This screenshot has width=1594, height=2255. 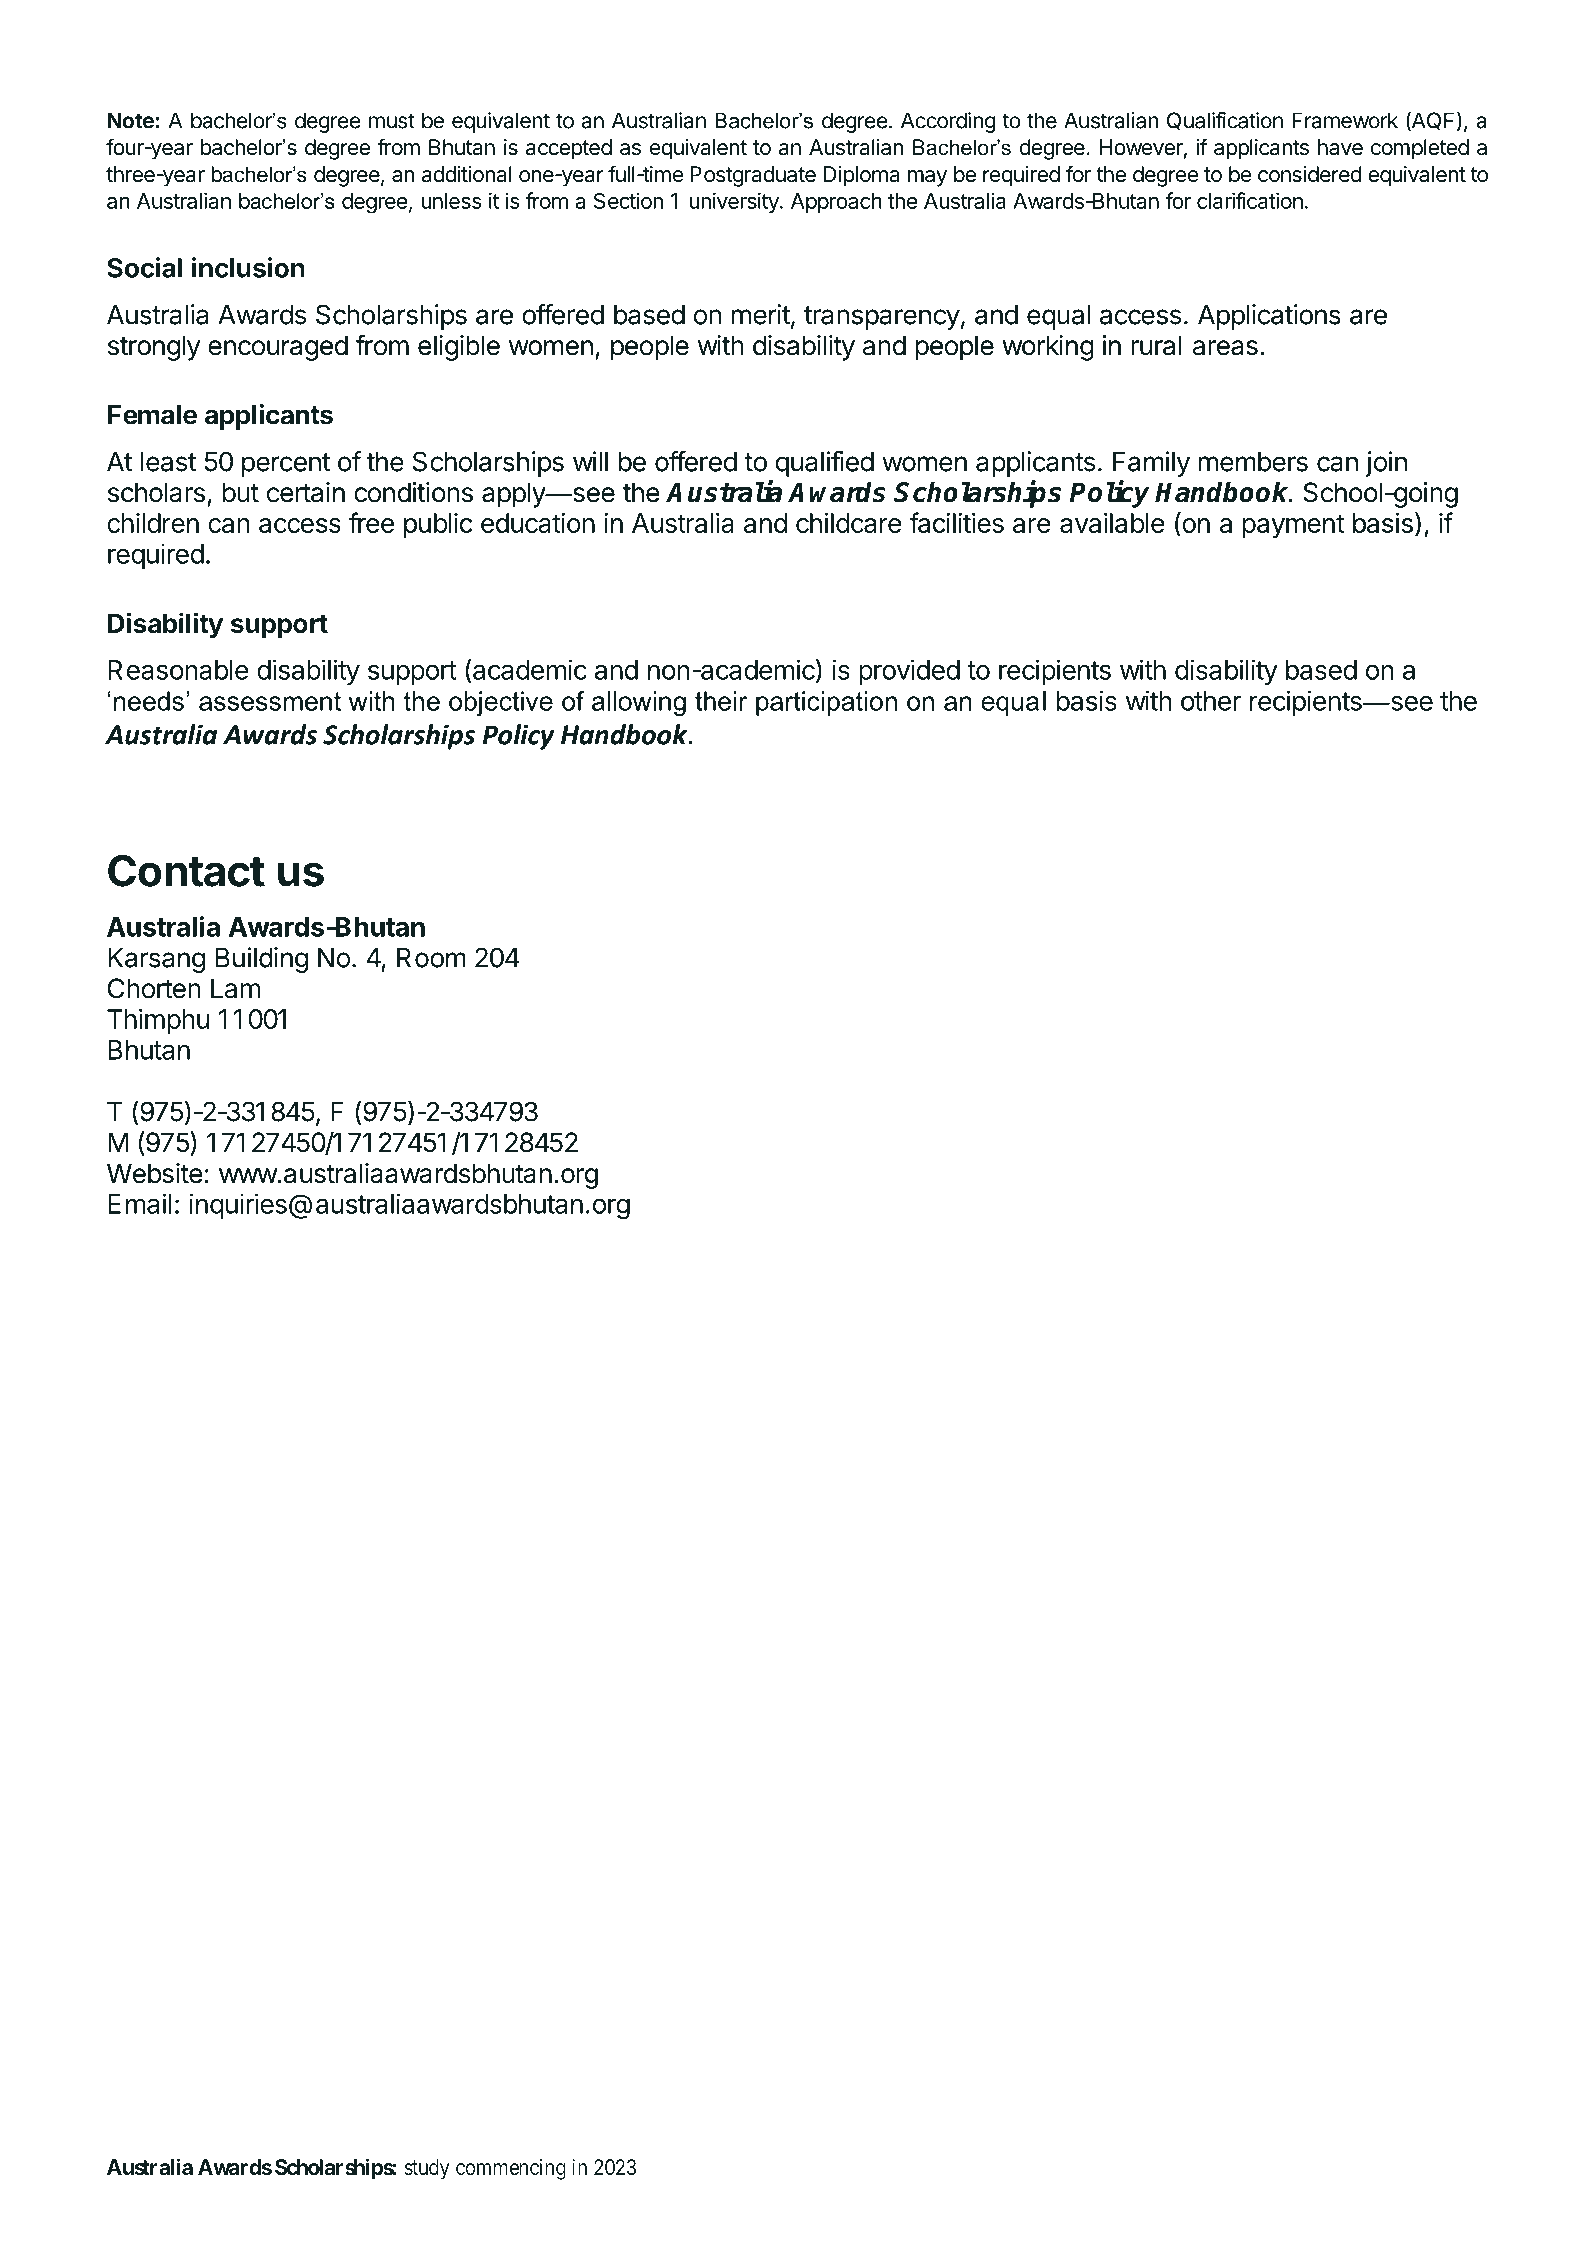 I want to click on study, so click(x=427, y=2169).
